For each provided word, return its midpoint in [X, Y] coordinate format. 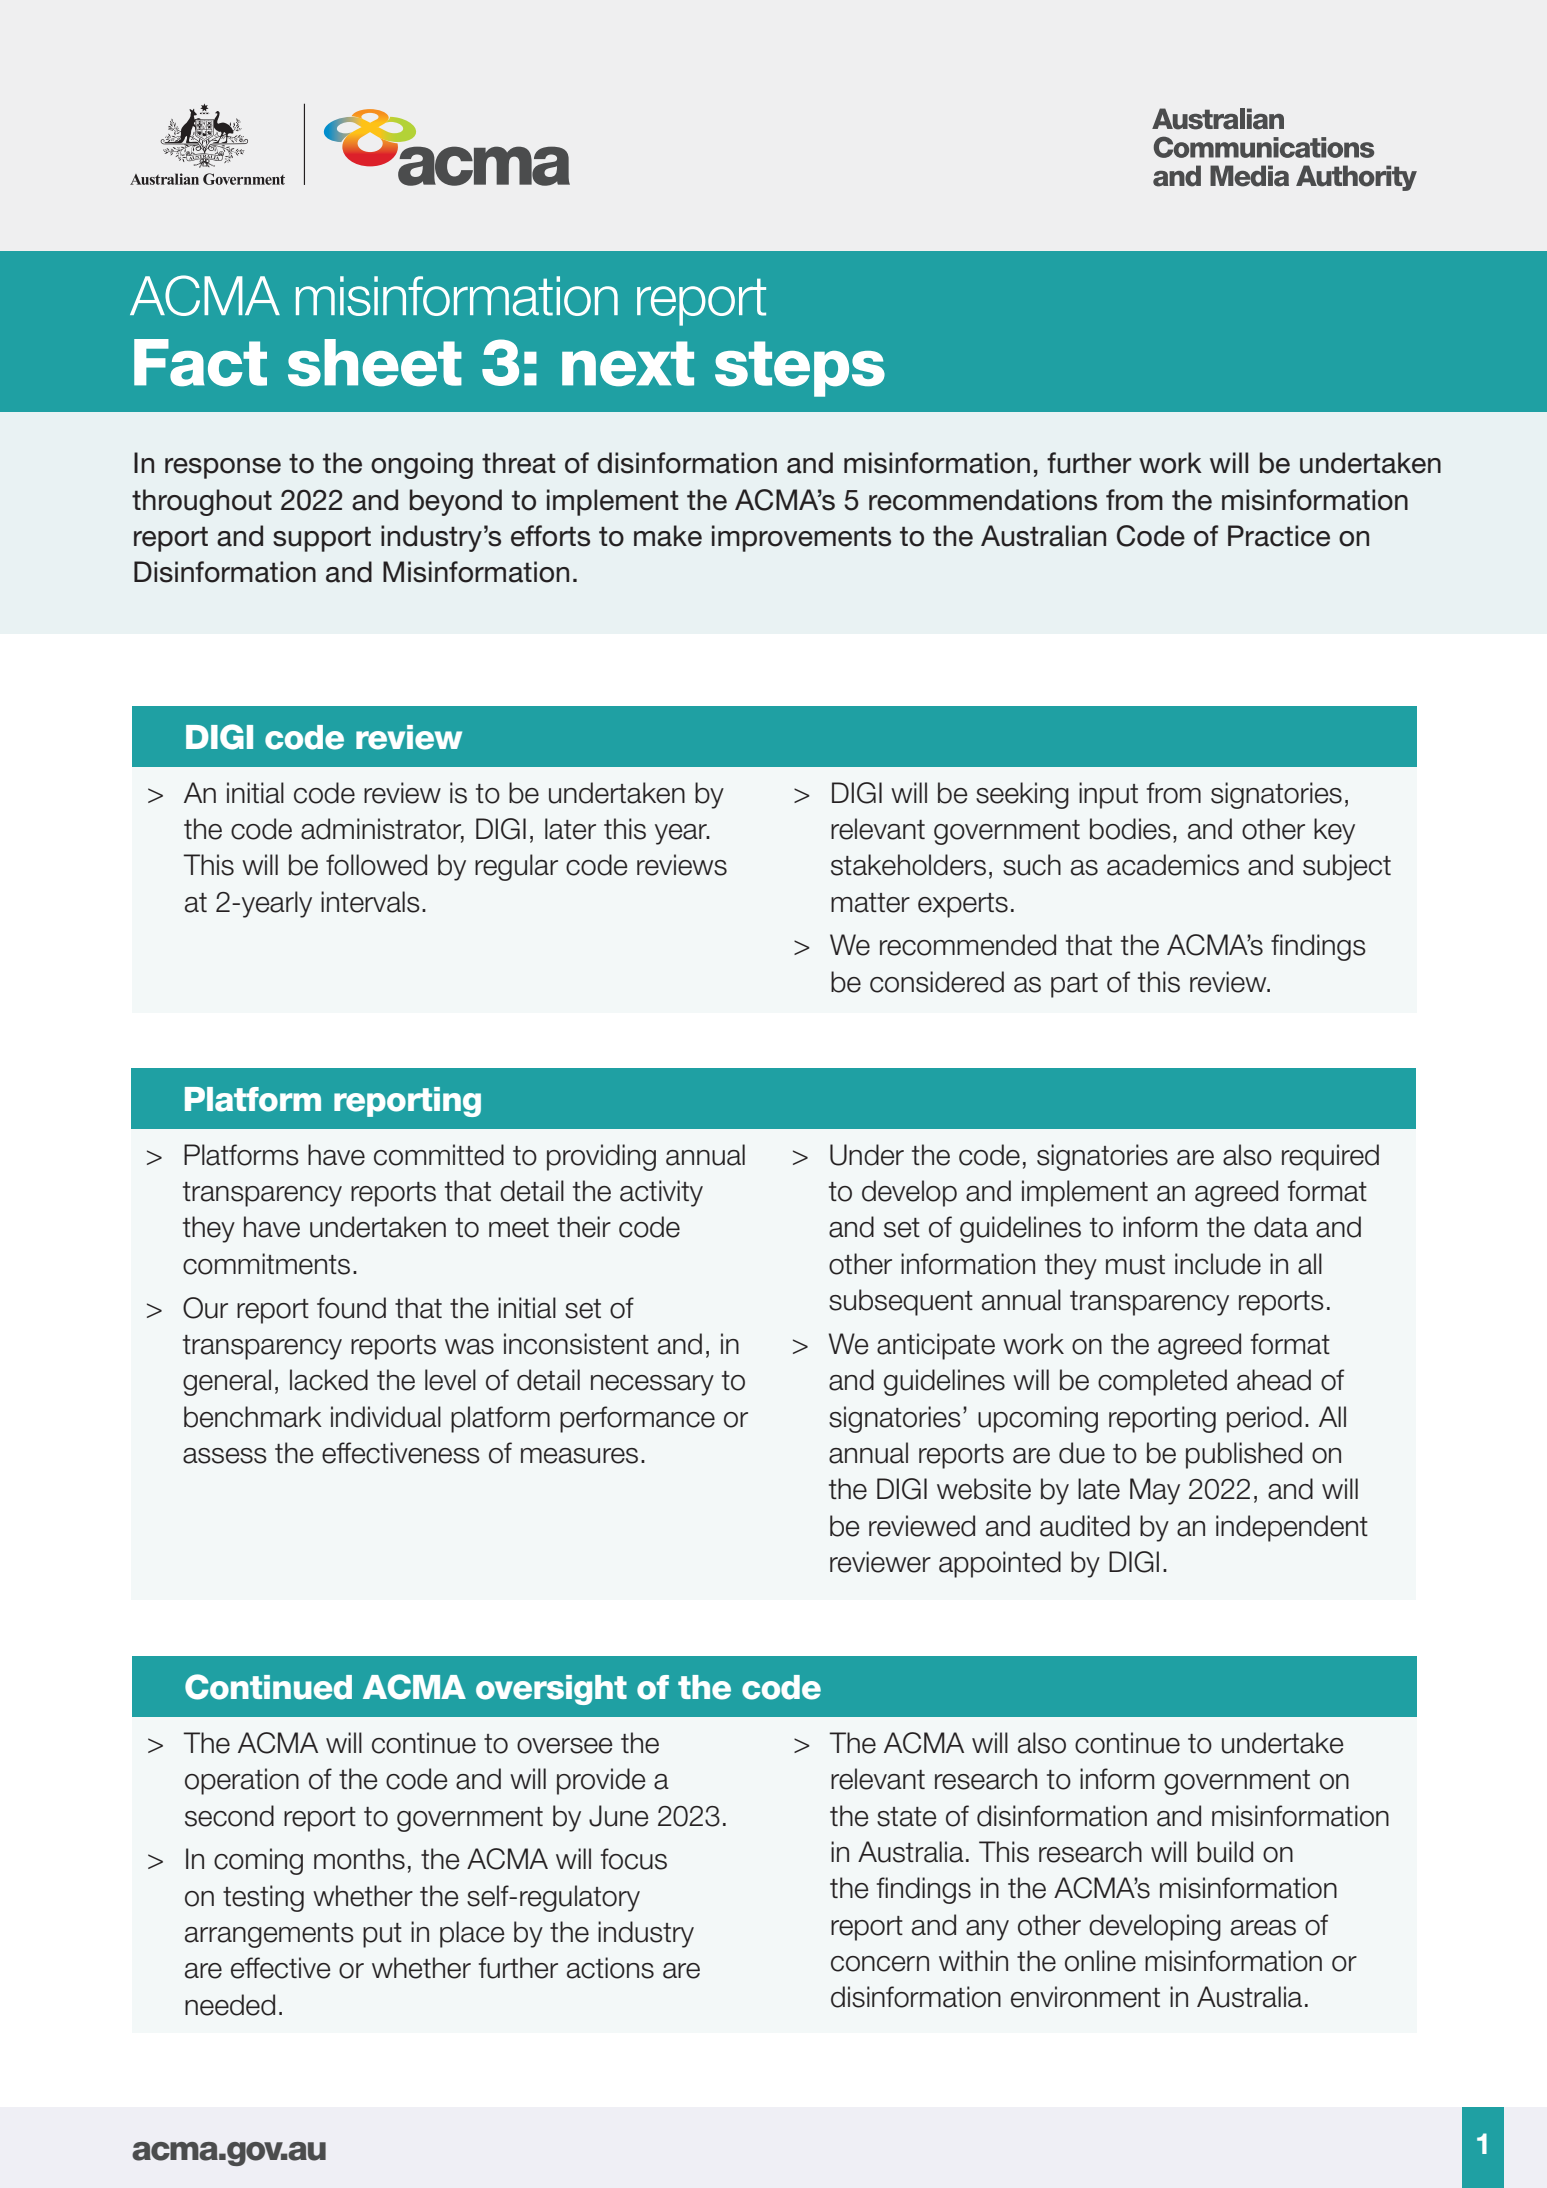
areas [1263, 1928]
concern [880, 1964]
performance [637, 1419]
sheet [375, 362]
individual [386, 1417]
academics [1173, 865]
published [1244, 1455]
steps [800, 369]
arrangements [269, 1935]
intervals [370, 902]
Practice [1279, 536]
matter [870, 903]
